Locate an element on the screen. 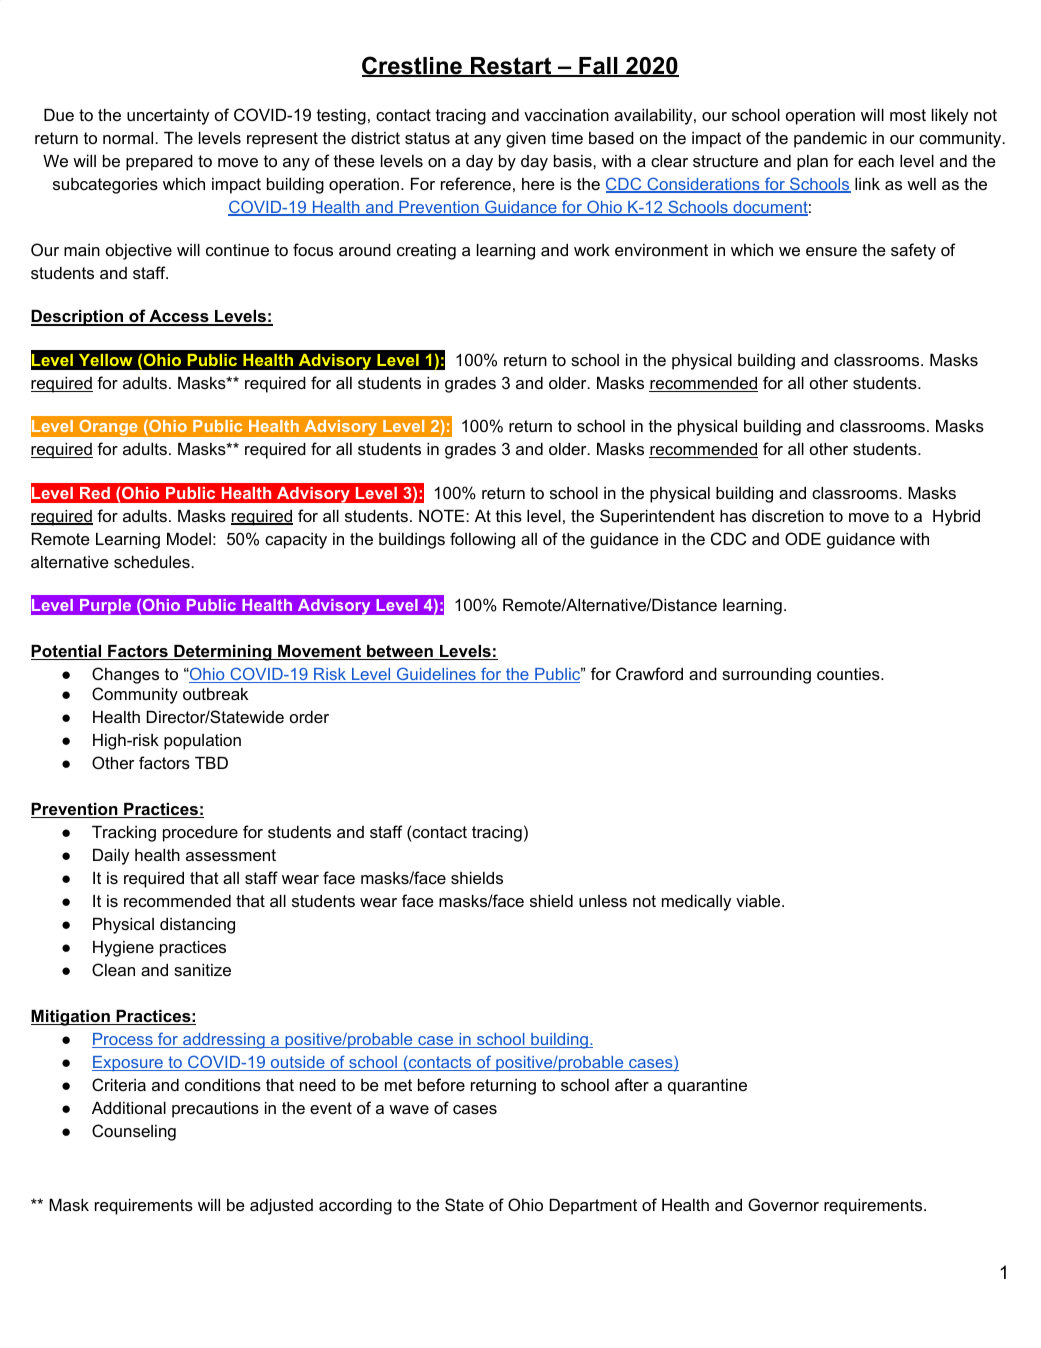  Restart is located at coordinates (511, 67).
